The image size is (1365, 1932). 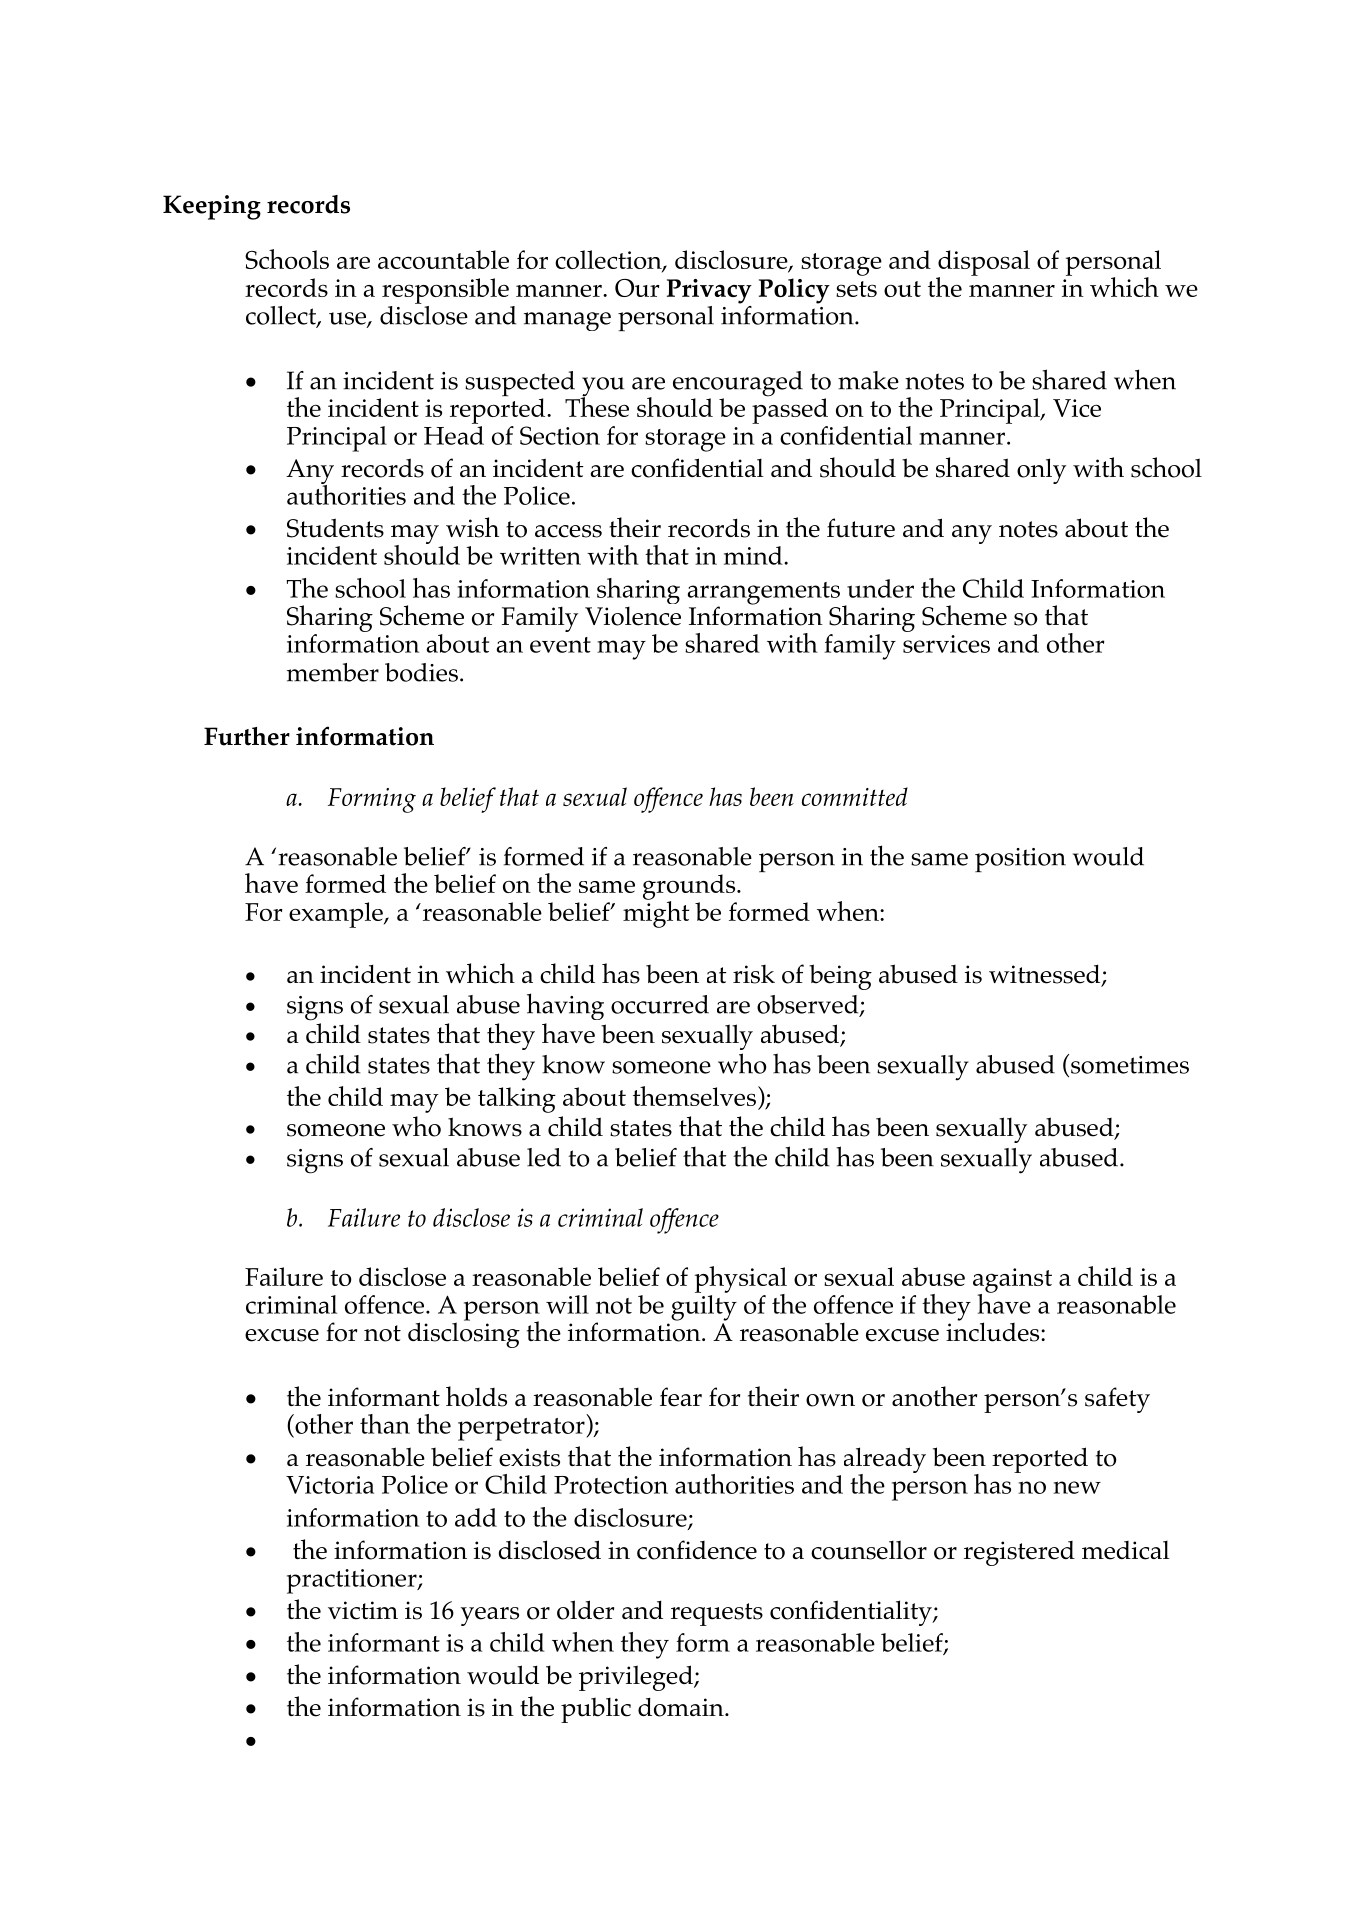 What do you see at coordinates (983, 264) in the document?
I see `disposal` at bounding box center [983, 264].
